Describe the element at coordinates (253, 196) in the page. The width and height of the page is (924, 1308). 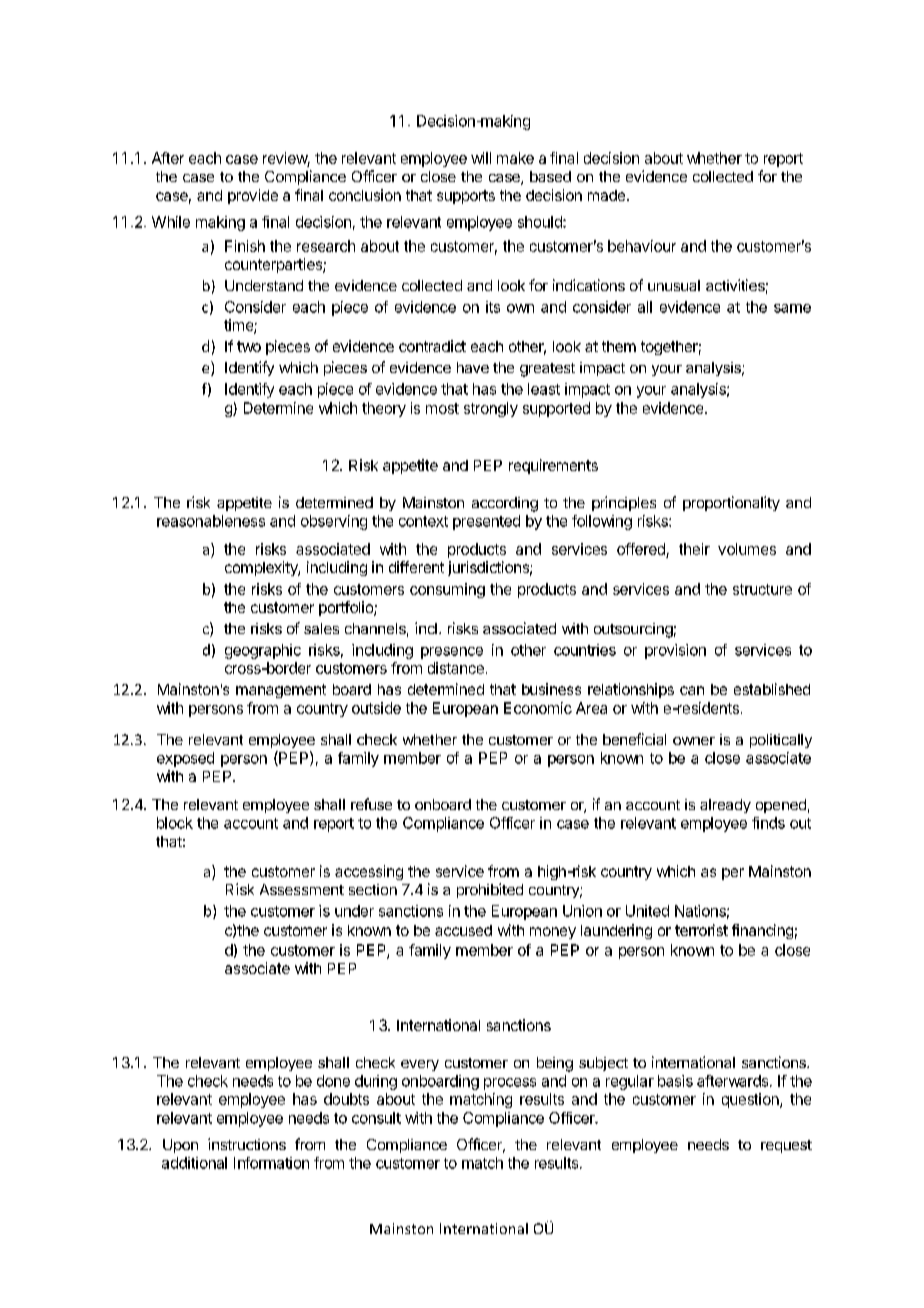
I see `provide` at that location.
